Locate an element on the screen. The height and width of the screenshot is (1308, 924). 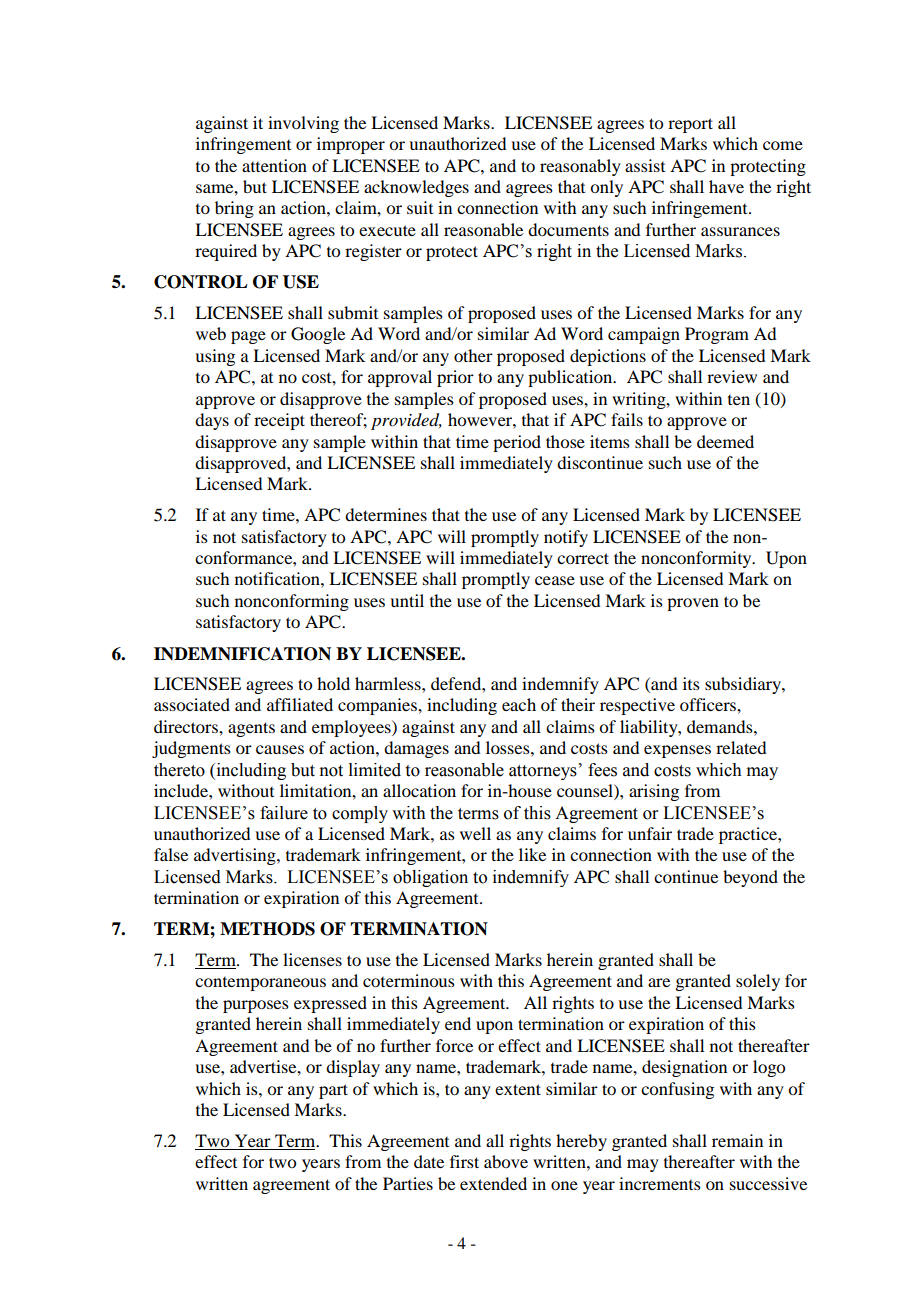
have is located at coordinates (726, 186).
